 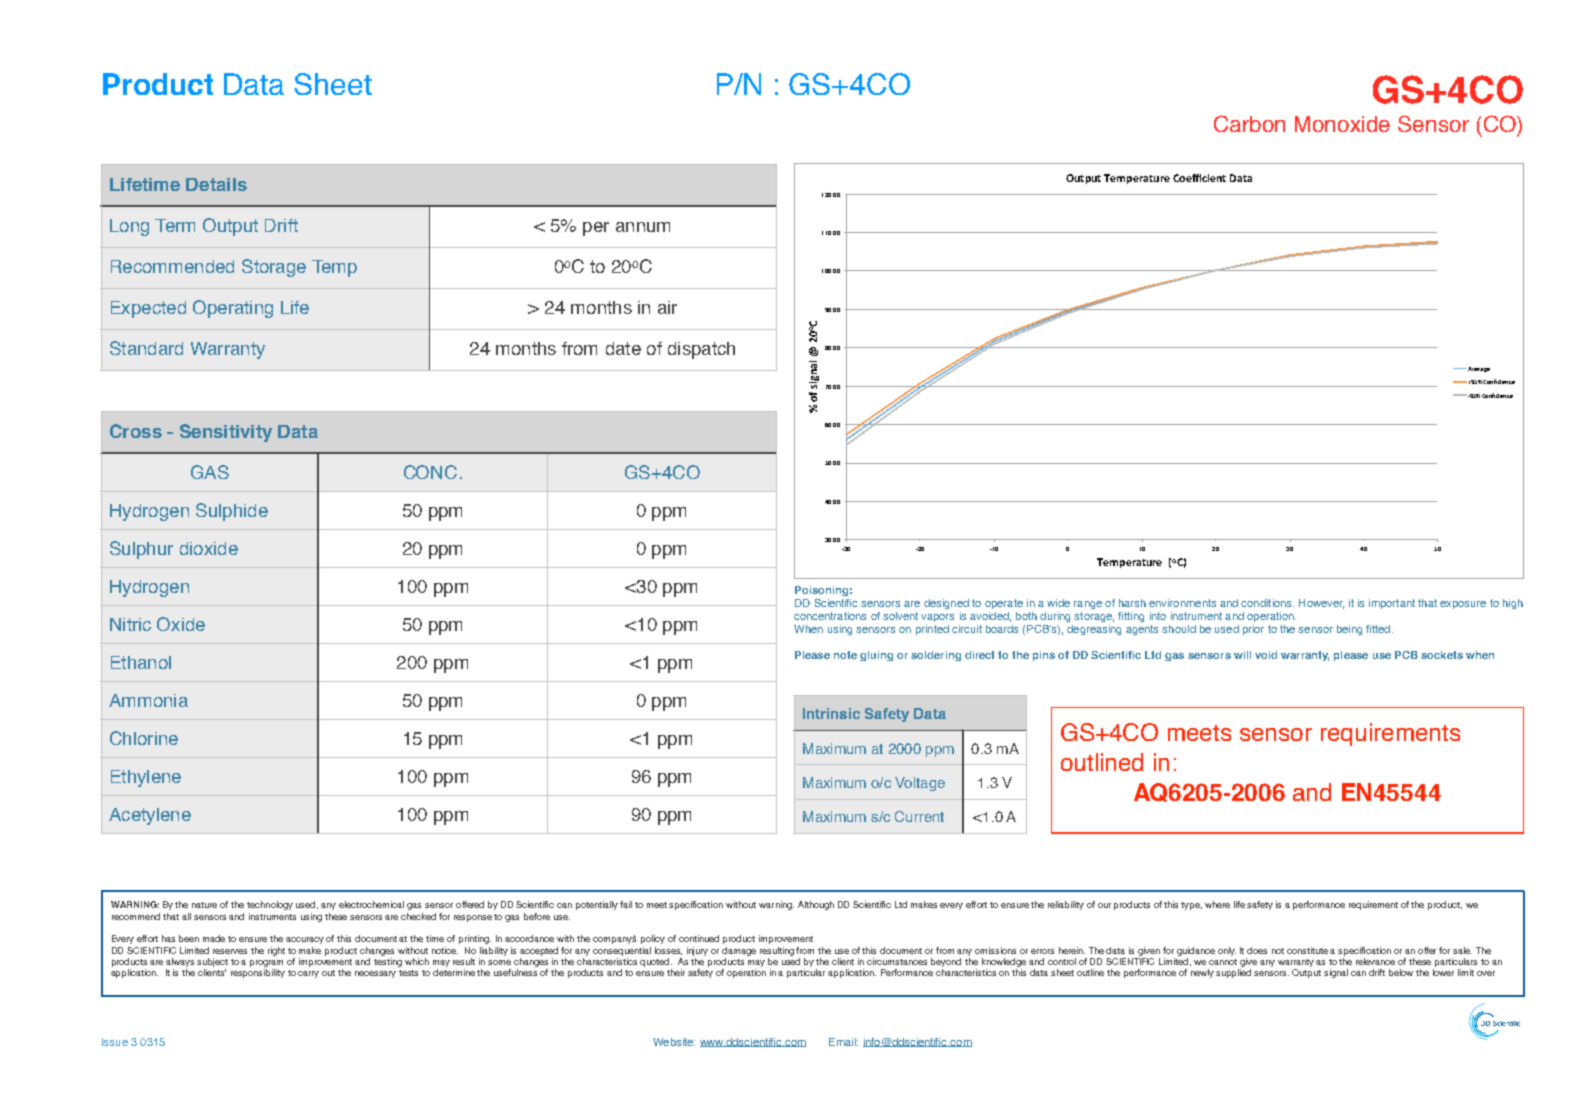 I want to click on carry, so click(x=308, y=974).
